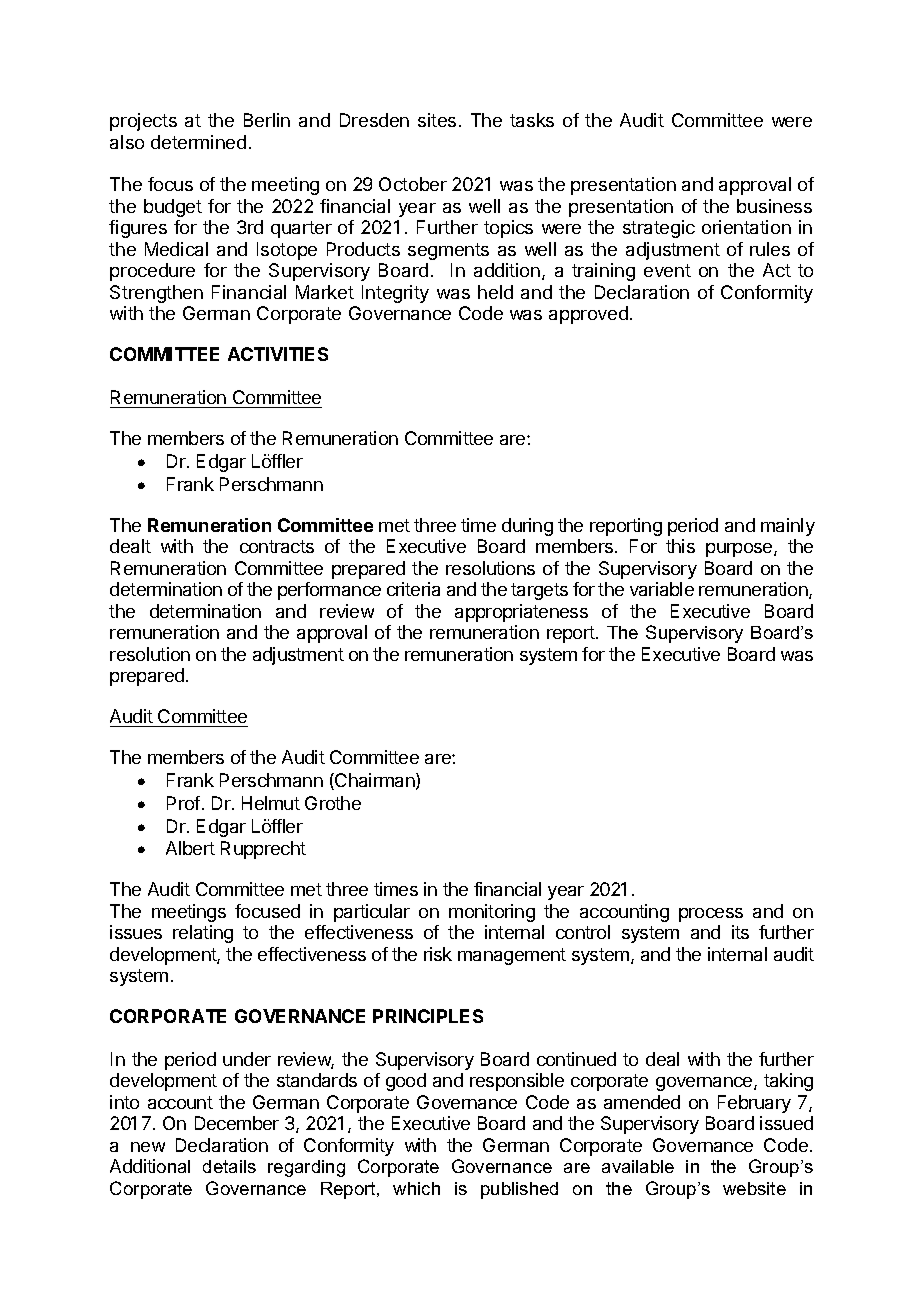 This screenshot has height=1309, width=924. Describe the element at coordinates (198, 142) in the screenshot. I see `determined` at that location.
